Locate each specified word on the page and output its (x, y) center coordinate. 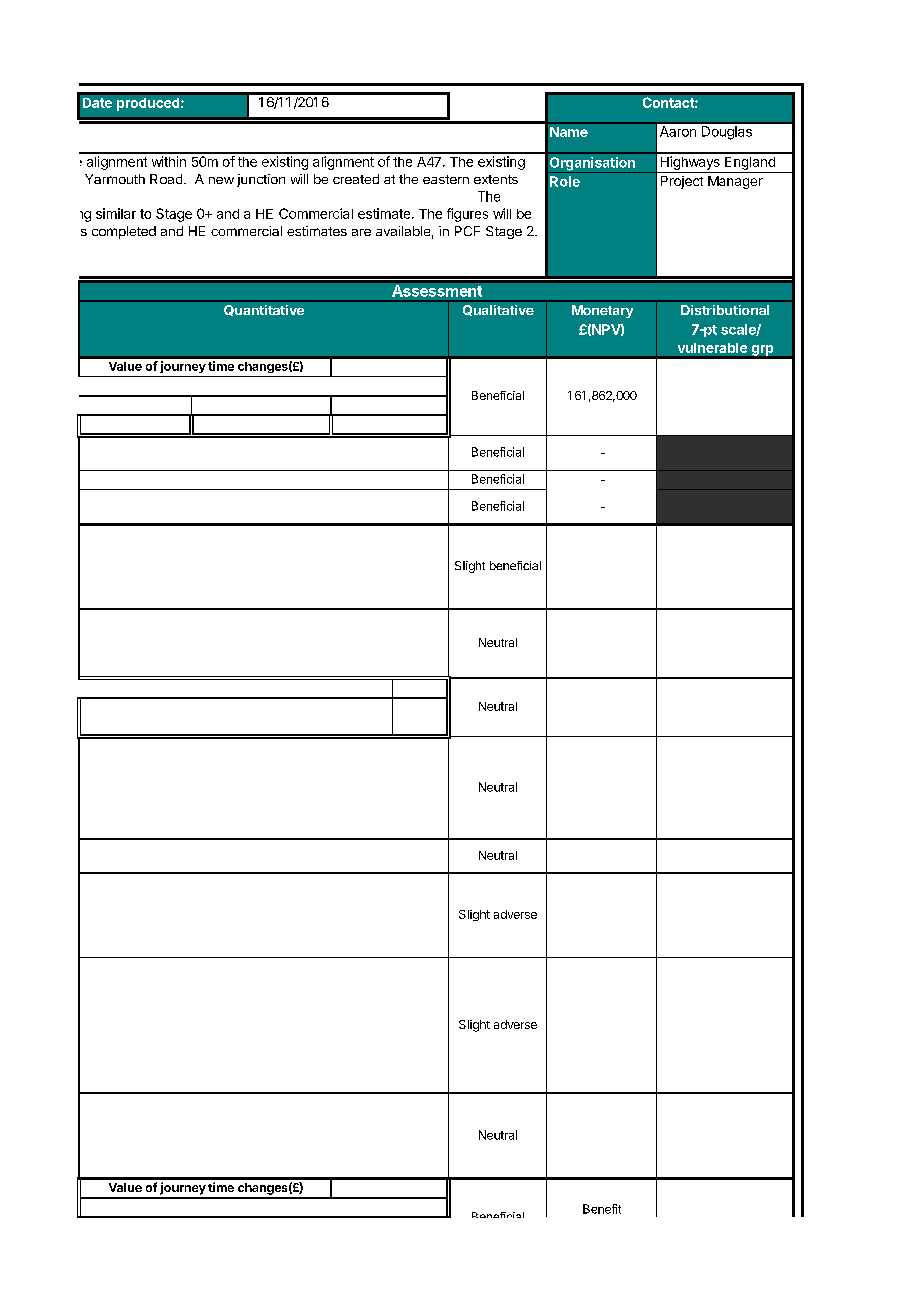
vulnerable (712, 348)
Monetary (602, 311)
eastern (446, 179)
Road (166, 179)
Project (682, 182)
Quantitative (264, 310)
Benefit (602, 1209)
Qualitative (498, 310)
